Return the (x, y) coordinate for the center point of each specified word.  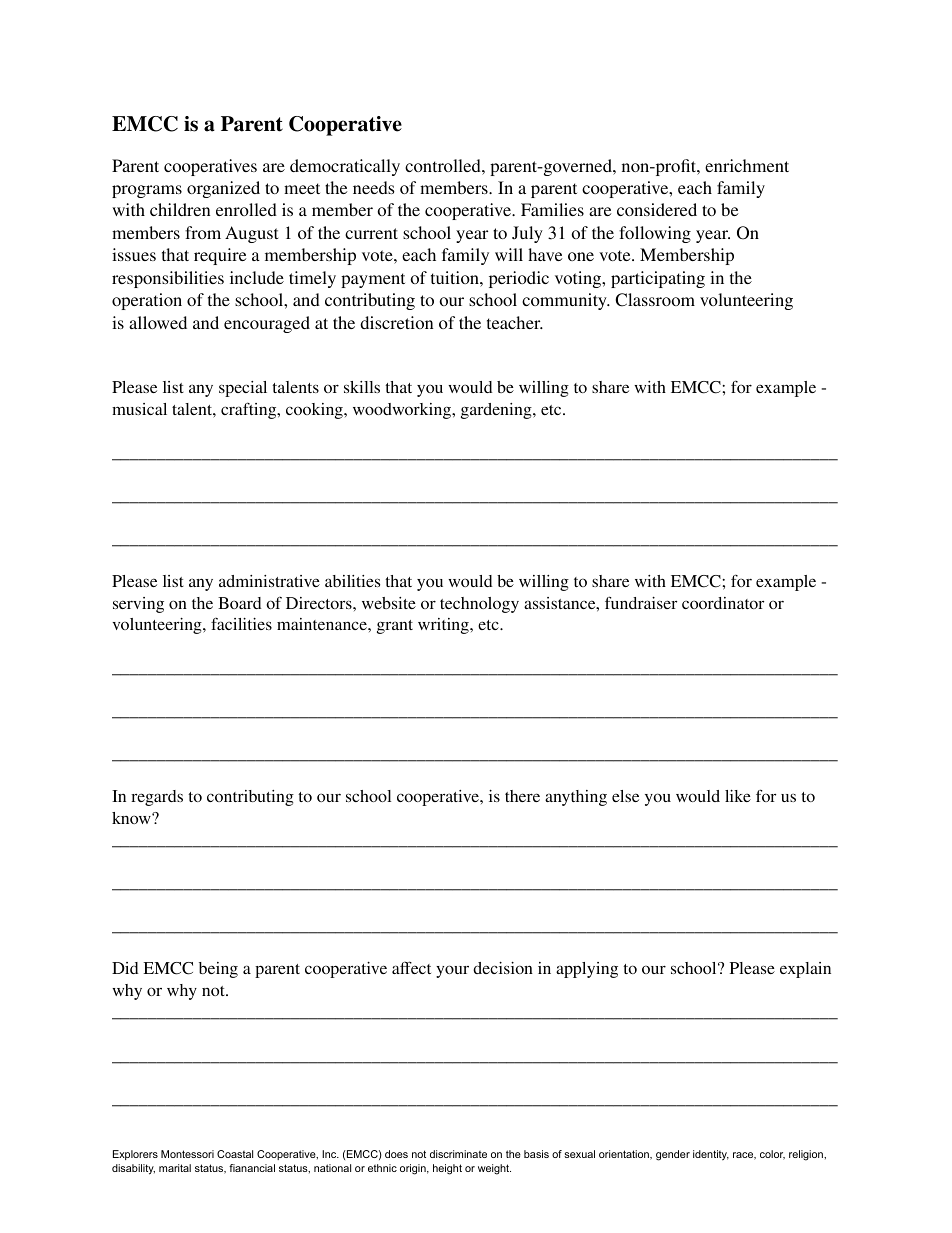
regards (157, 798)
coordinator (723, 603)
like (738, 796)
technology (479, 605)
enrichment (747, 165)
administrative (269, 581)
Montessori (187, 1154)
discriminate (458, 1154)
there (522, 796)
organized (223, 189)
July (527, 234)
